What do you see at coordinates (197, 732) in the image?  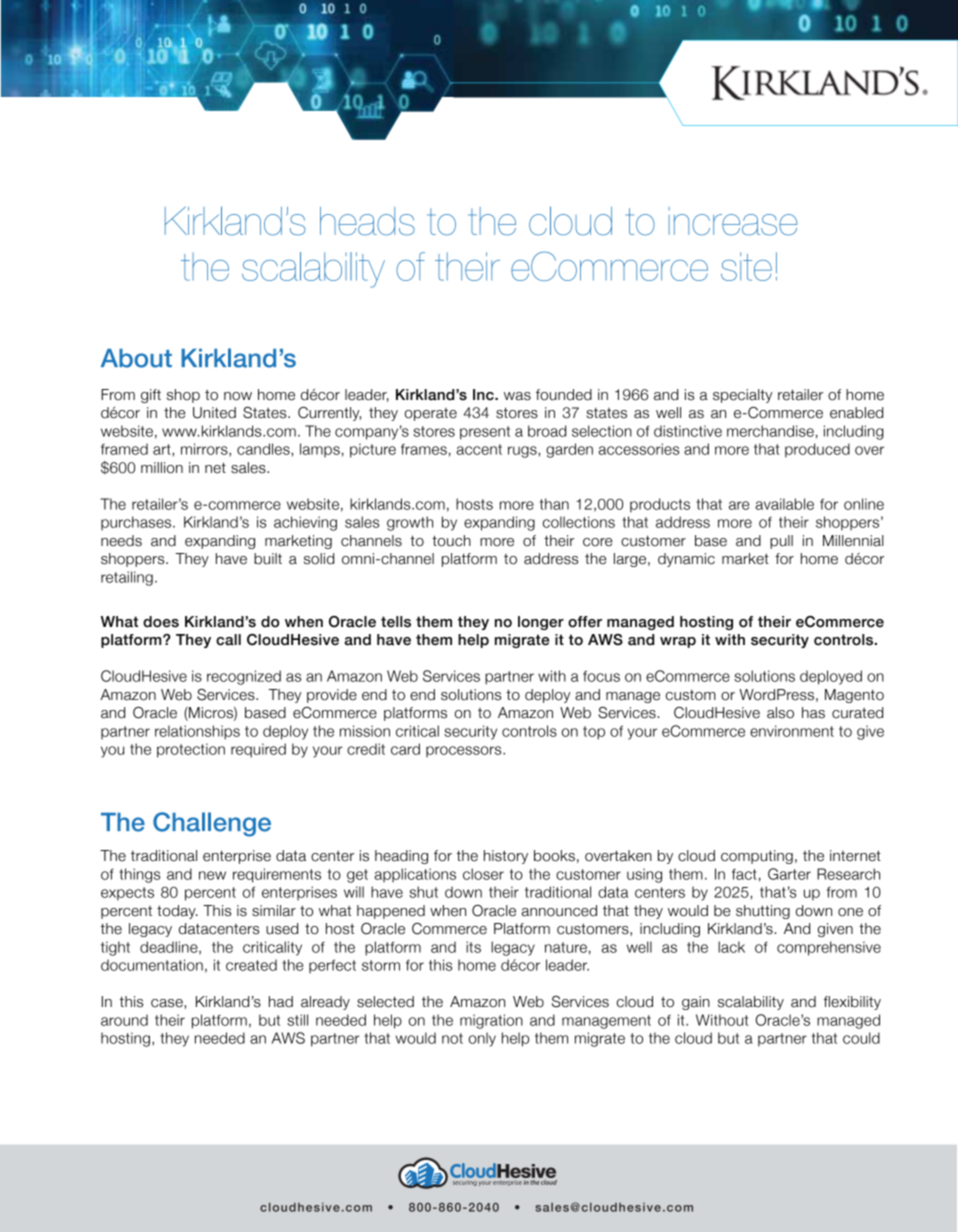 I see `relationships` at bounding box center [197, 732].
